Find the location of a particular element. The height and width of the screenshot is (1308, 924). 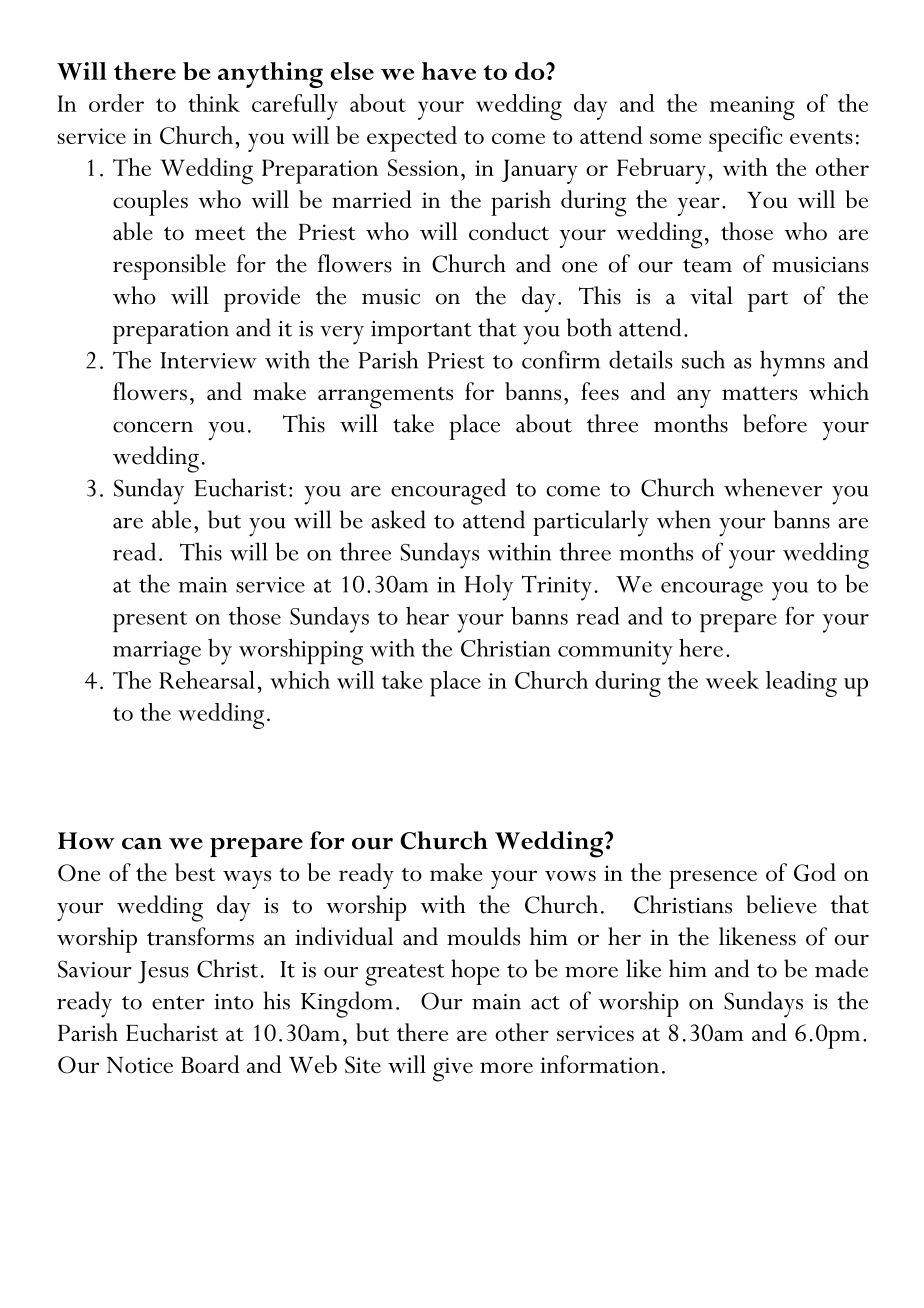

Board is located at coordinates (210, 1064).
